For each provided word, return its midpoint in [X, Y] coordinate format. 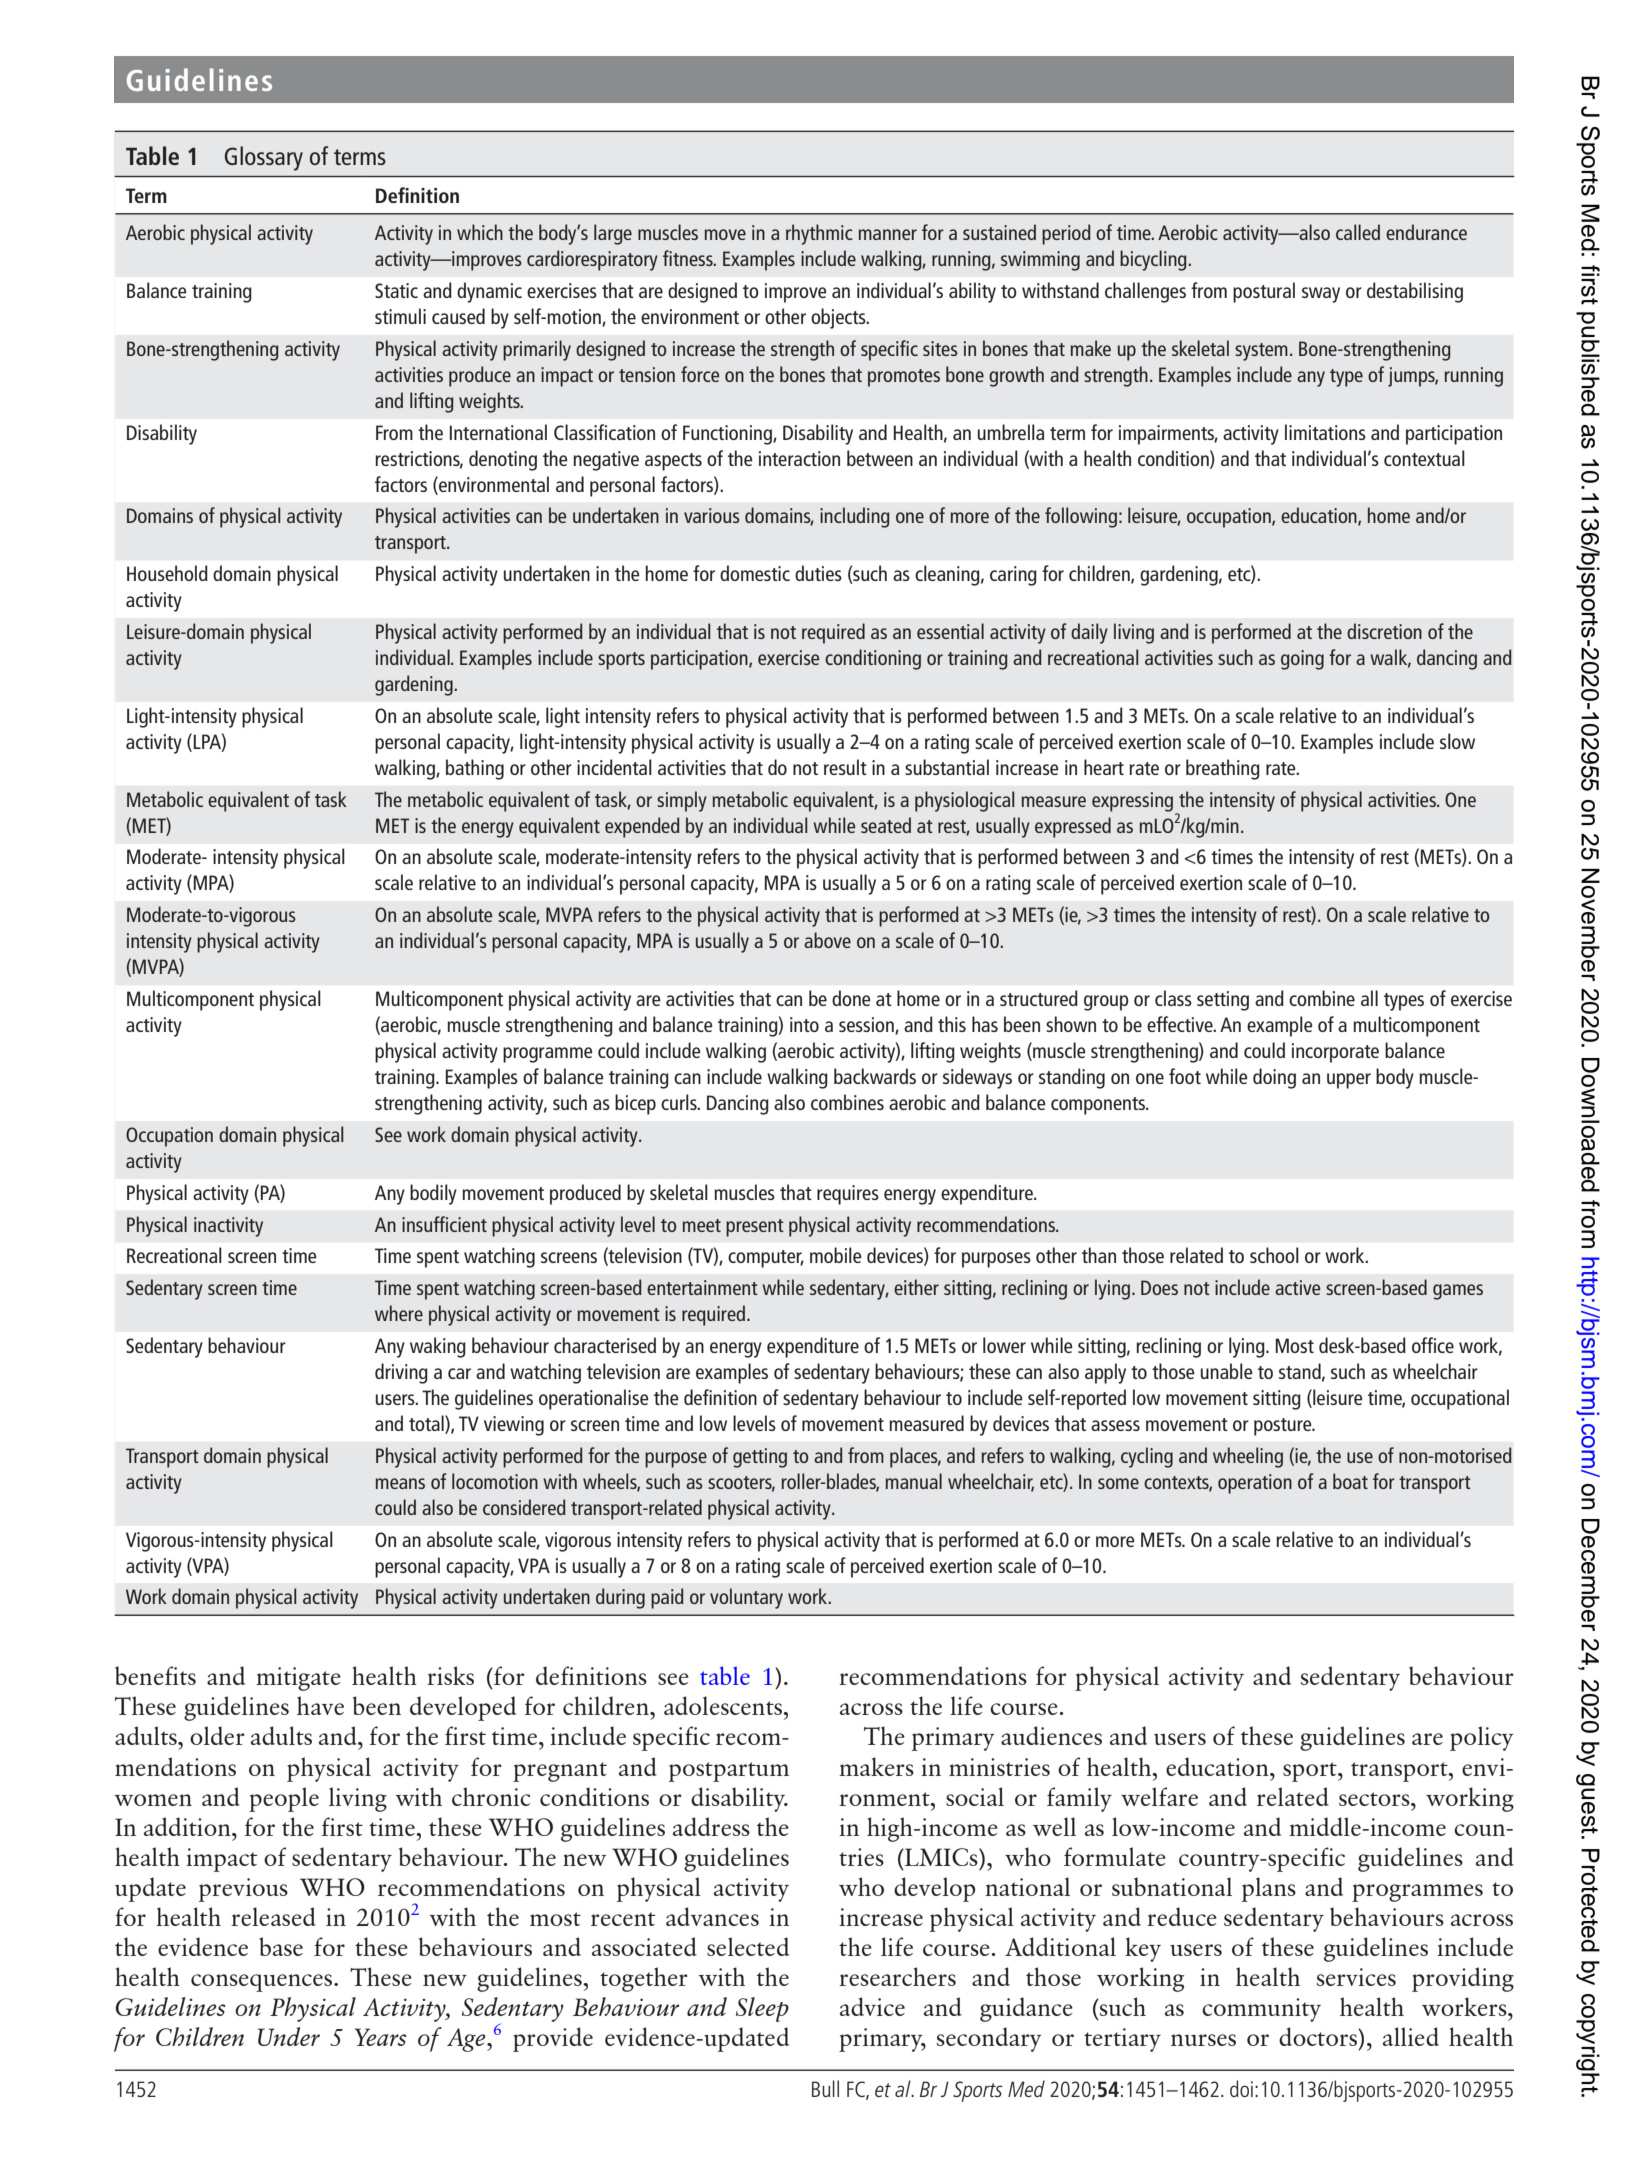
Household [167, 573]
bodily [433, 1194]
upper [1349, 1081]
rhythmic [819, 234]
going [1302, 660]
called [1358, 232]
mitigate [298, 1679]
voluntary [746, 1598]
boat [1350, 1481]
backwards [875, 1076]
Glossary [264, 158]
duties [818, 573]
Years [380, 2037]
